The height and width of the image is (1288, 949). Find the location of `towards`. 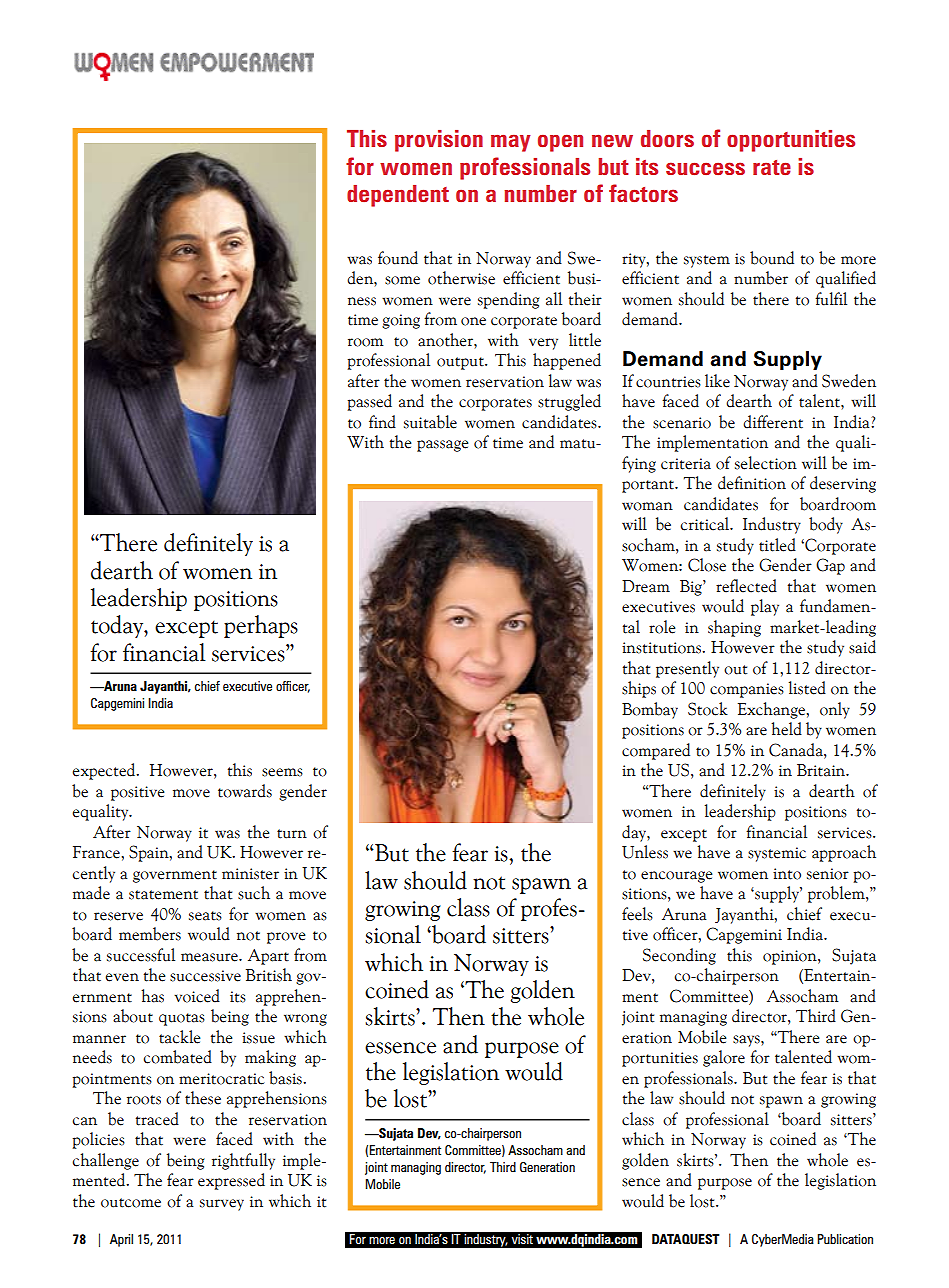

towards is located at coordinates (245, 791).
